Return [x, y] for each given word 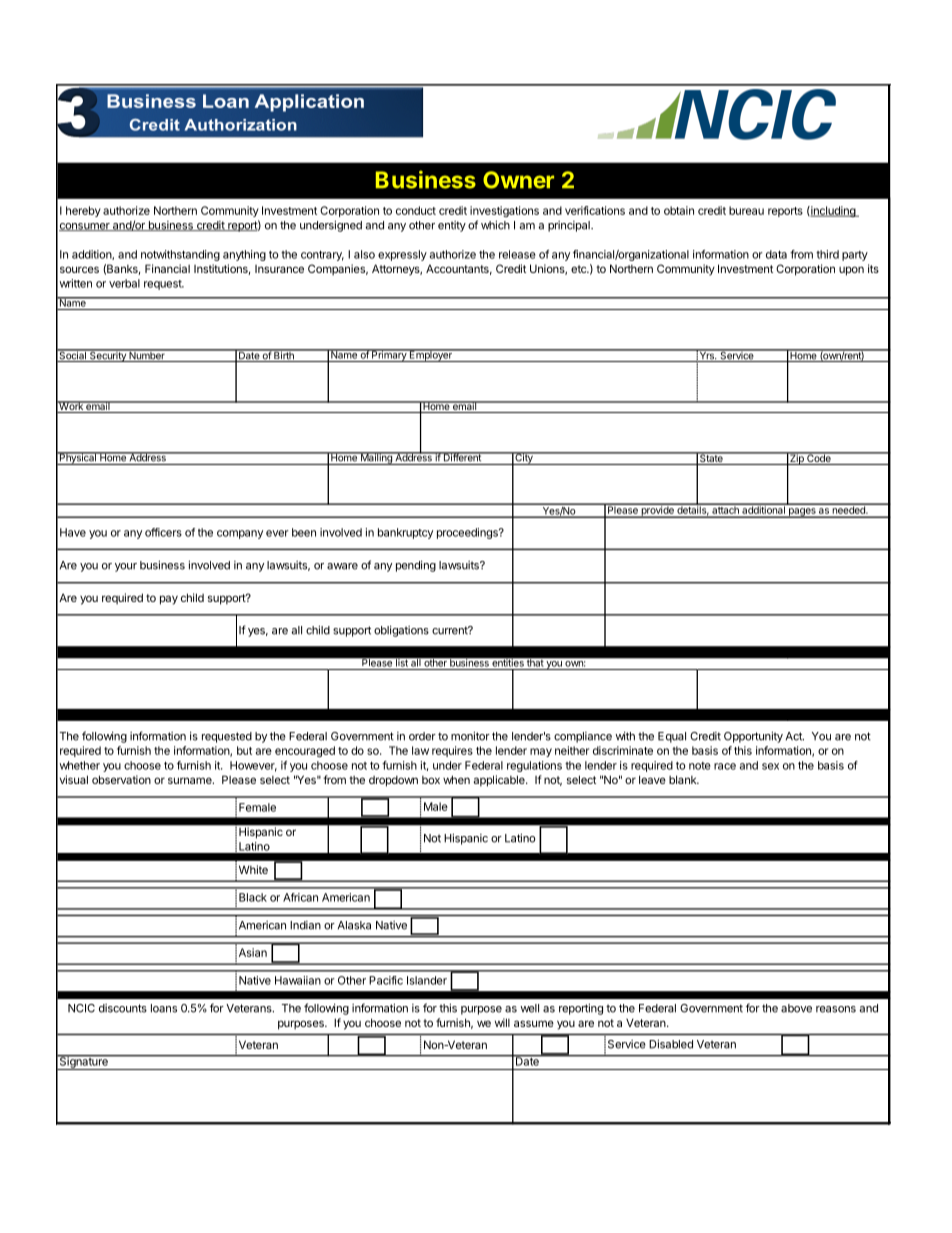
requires [452, 751]
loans [164, 1008]
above [796, 1008]
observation [121, 779]
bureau [746, 210]
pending [416, 566]
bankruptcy [405, 533]
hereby [83, 211]
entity [452, 226]
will [502, 1022]
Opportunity [753, 737]
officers [163, 532]
